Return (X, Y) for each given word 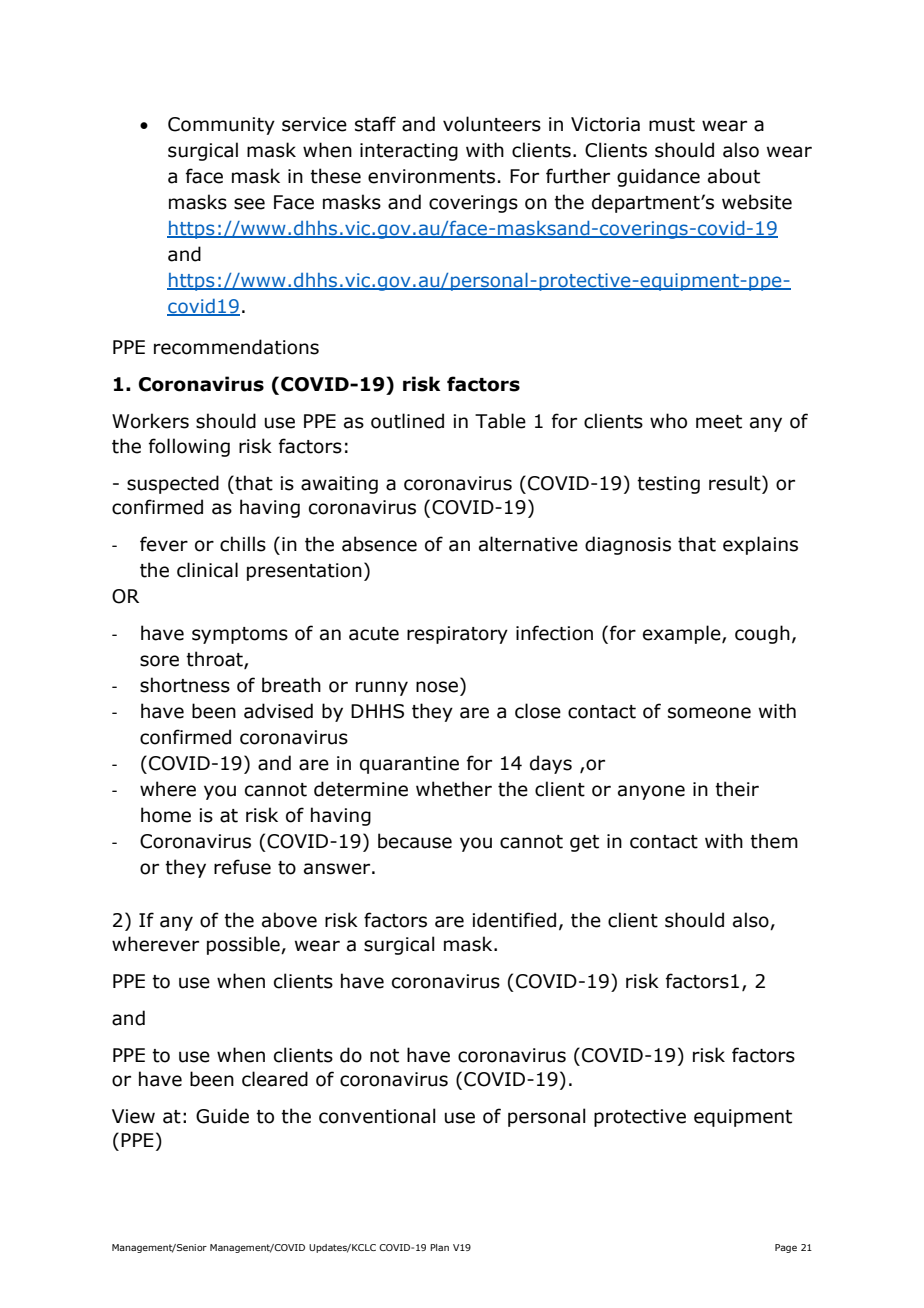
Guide (222, 1116)
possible (244, 945)
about (734, 176)
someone (709, 713)
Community (221, 126)
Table (500, 421)
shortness (185, 685)
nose (437, 687)
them (774, 841)
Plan (439, 1247)
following (189, 447)
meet (719, 422)
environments (431, 176)
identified (514, 920)
